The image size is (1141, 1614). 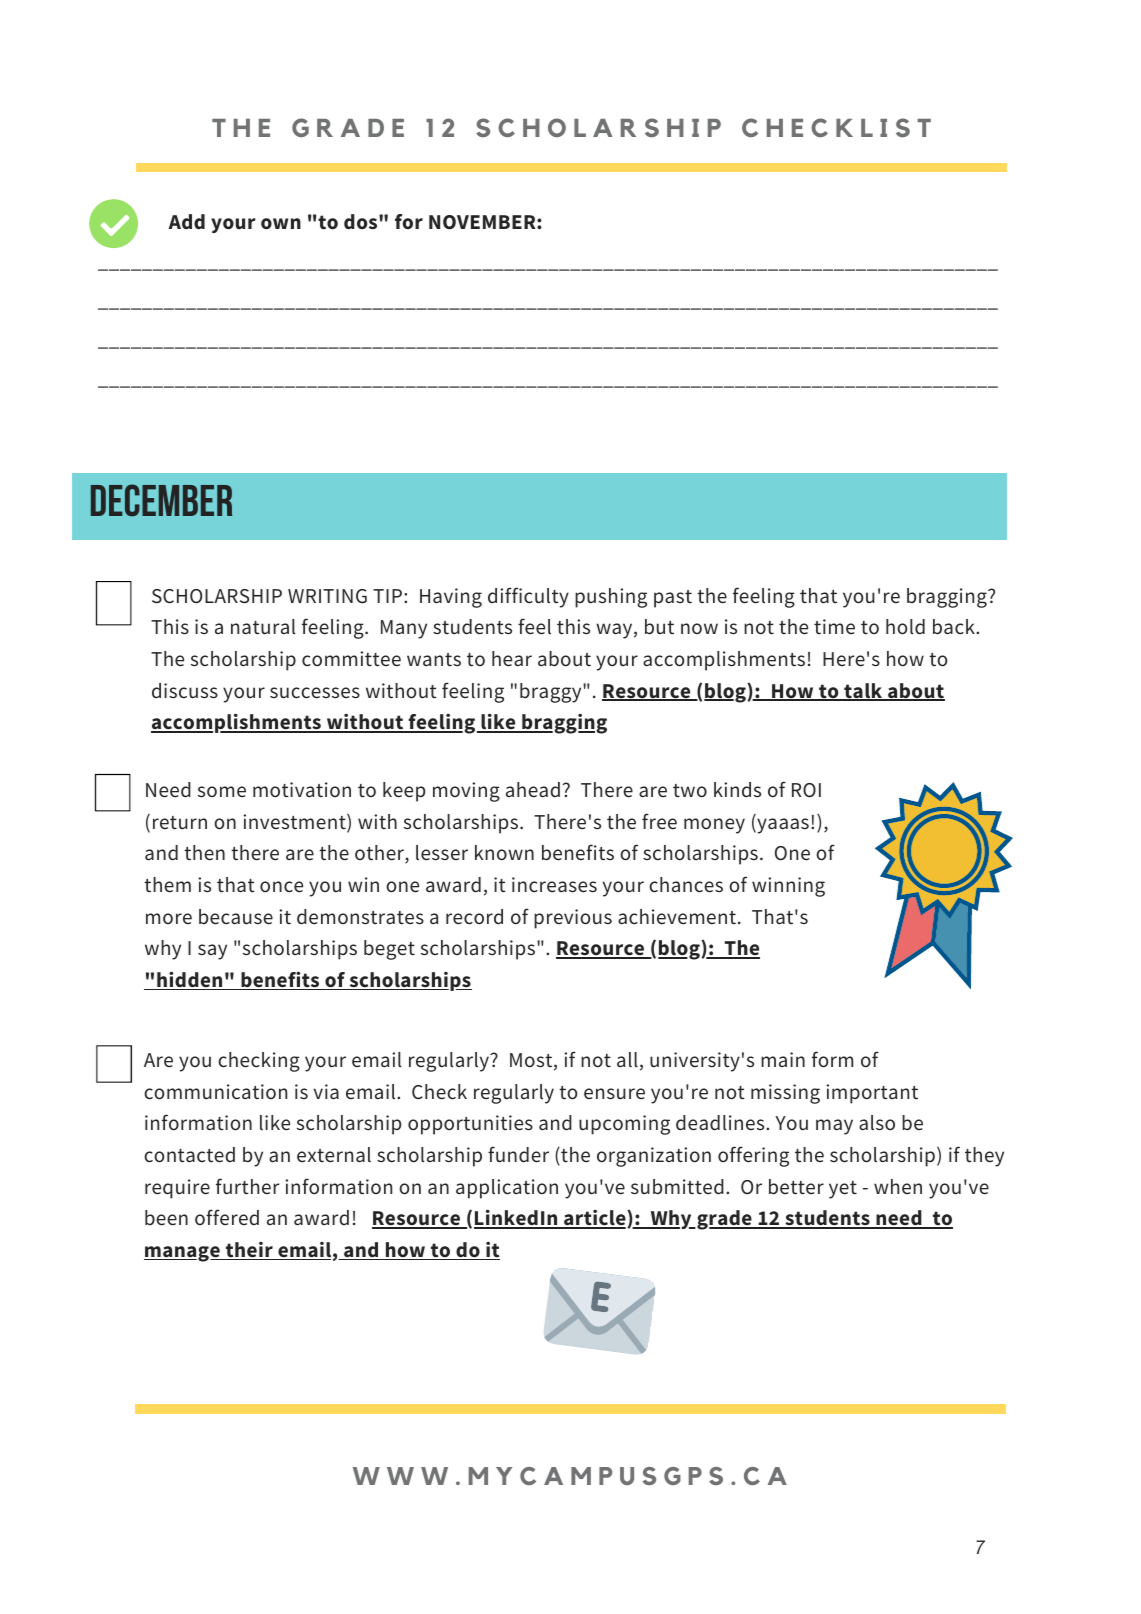 I want to click on dos, so click(x=362, y=222).
